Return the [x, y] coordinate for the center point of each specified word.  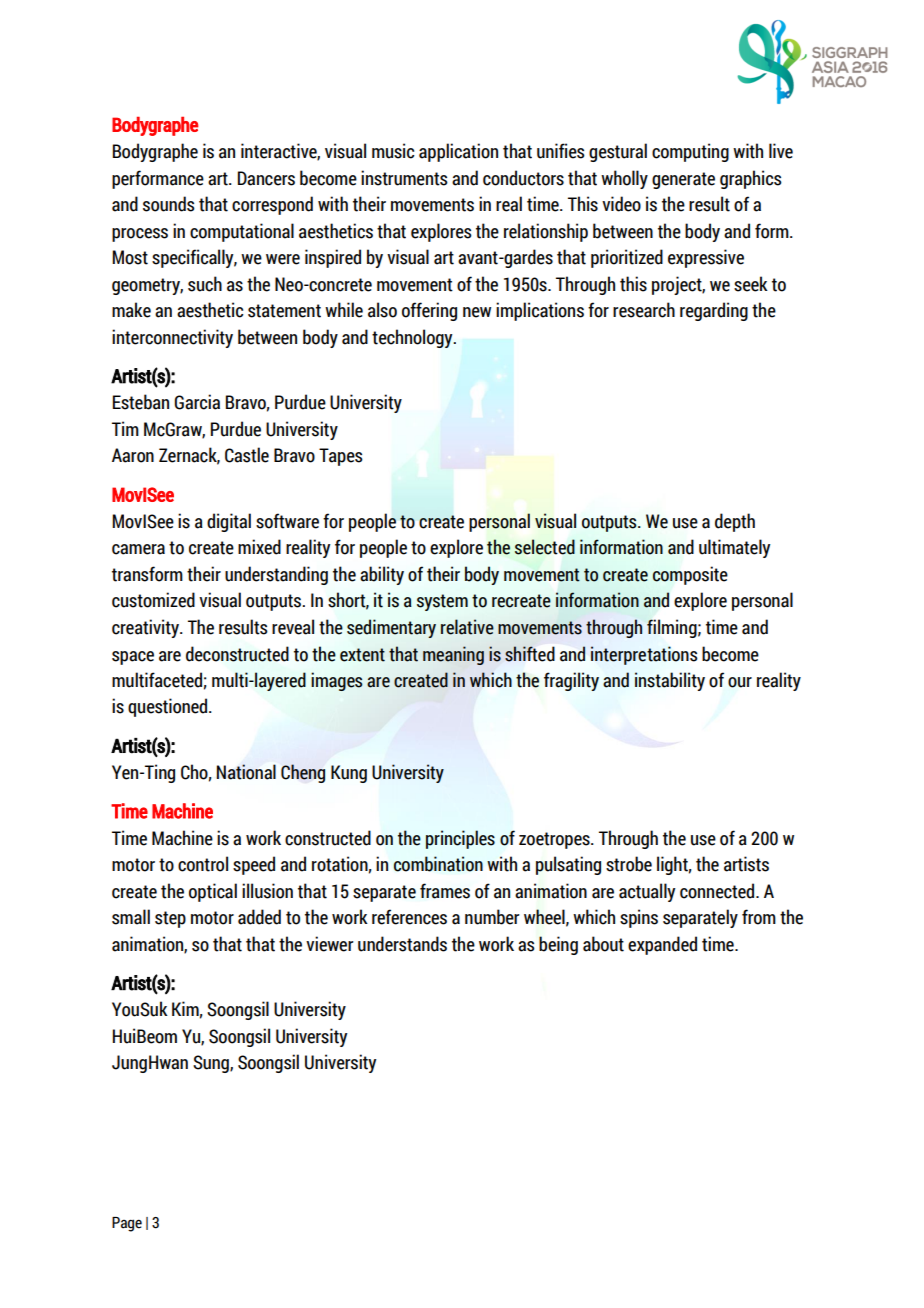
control [203, 864]
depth [735, 522]
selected [545, 547]
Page [127, 1224]
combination [438, 864]
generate [683, 180]
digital [229, 522]
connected [718, 891]
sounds [169, 204]
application [458, 152]
